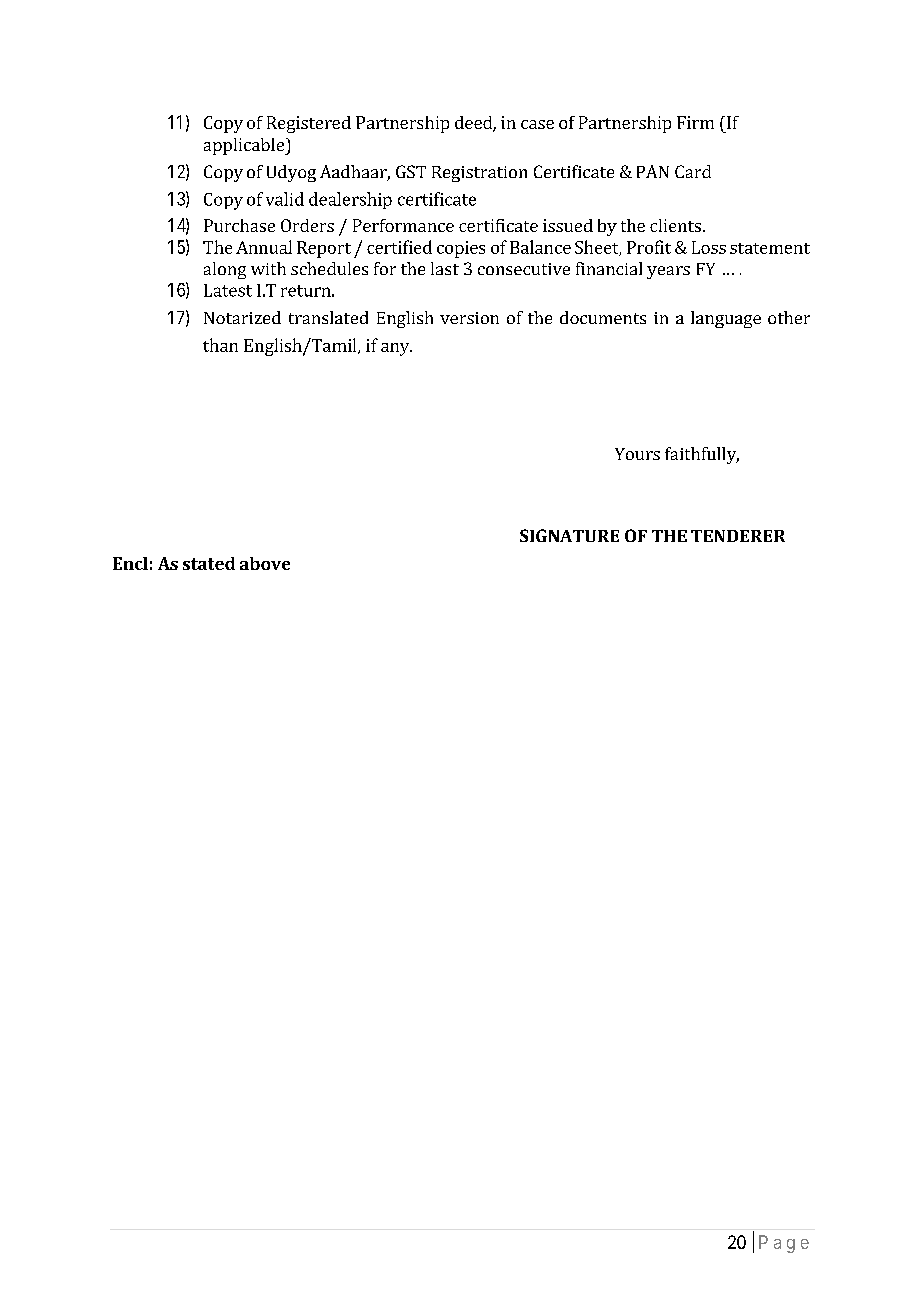 This screenshot has width=924, height=1309. Describe the element at coordinates (524, 269) in the screenshot. I see `consecutive` at that location.
